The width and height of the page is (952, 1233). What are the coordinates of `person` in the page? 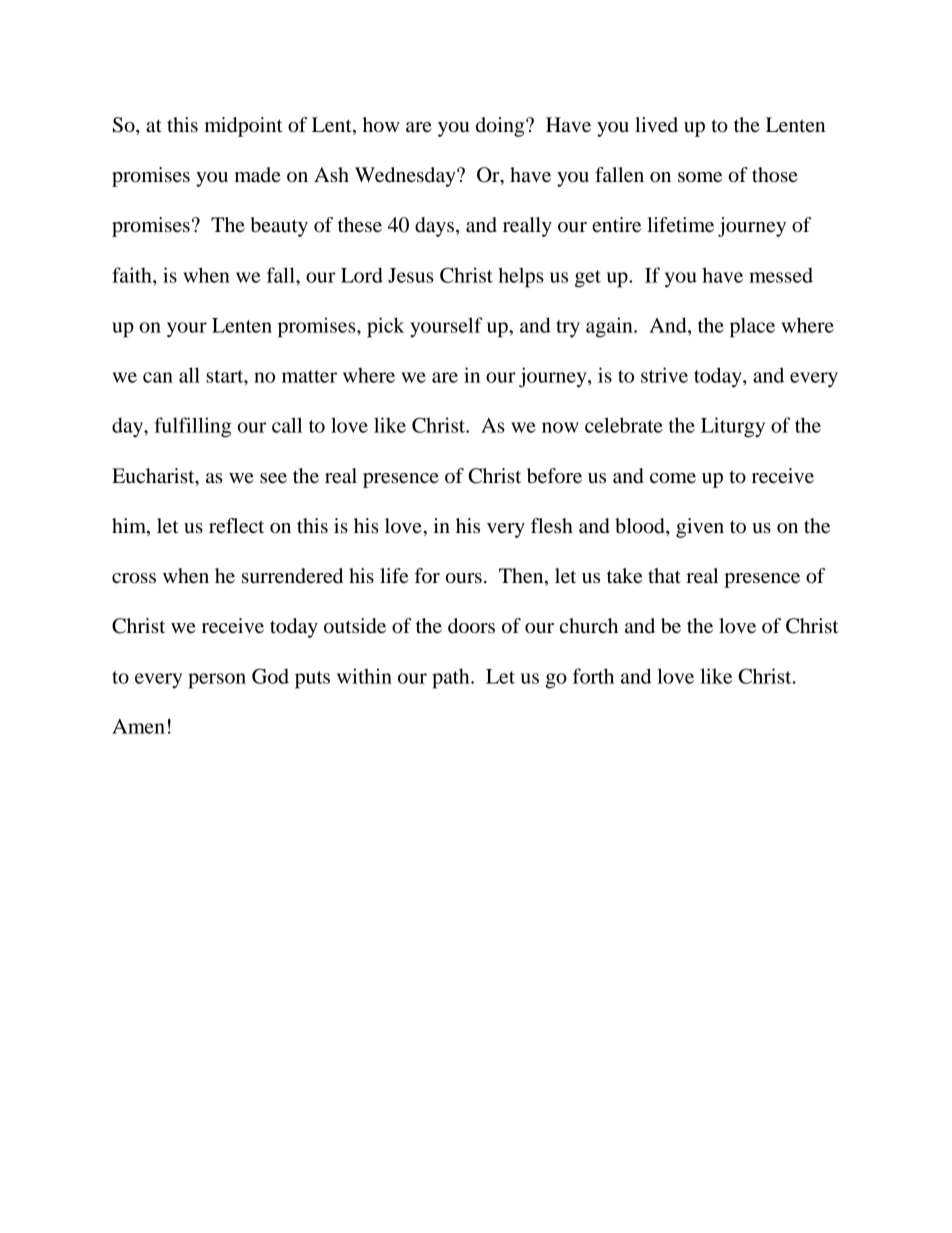 It's located at (217, 681).
